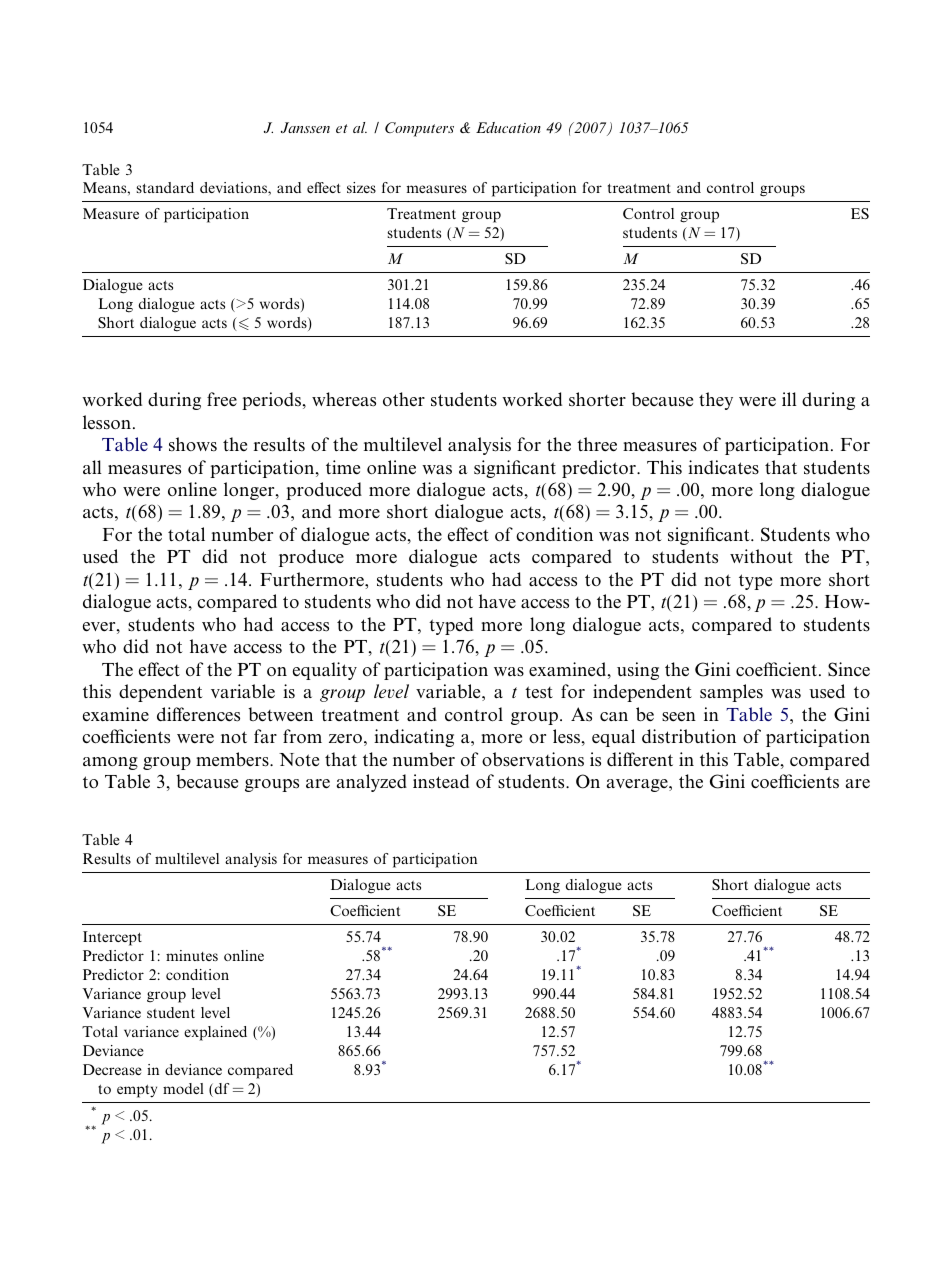  What do you see at coordinates (441, 781) in the screenshot?
I see `instead` at bounding box center [441, 781].
